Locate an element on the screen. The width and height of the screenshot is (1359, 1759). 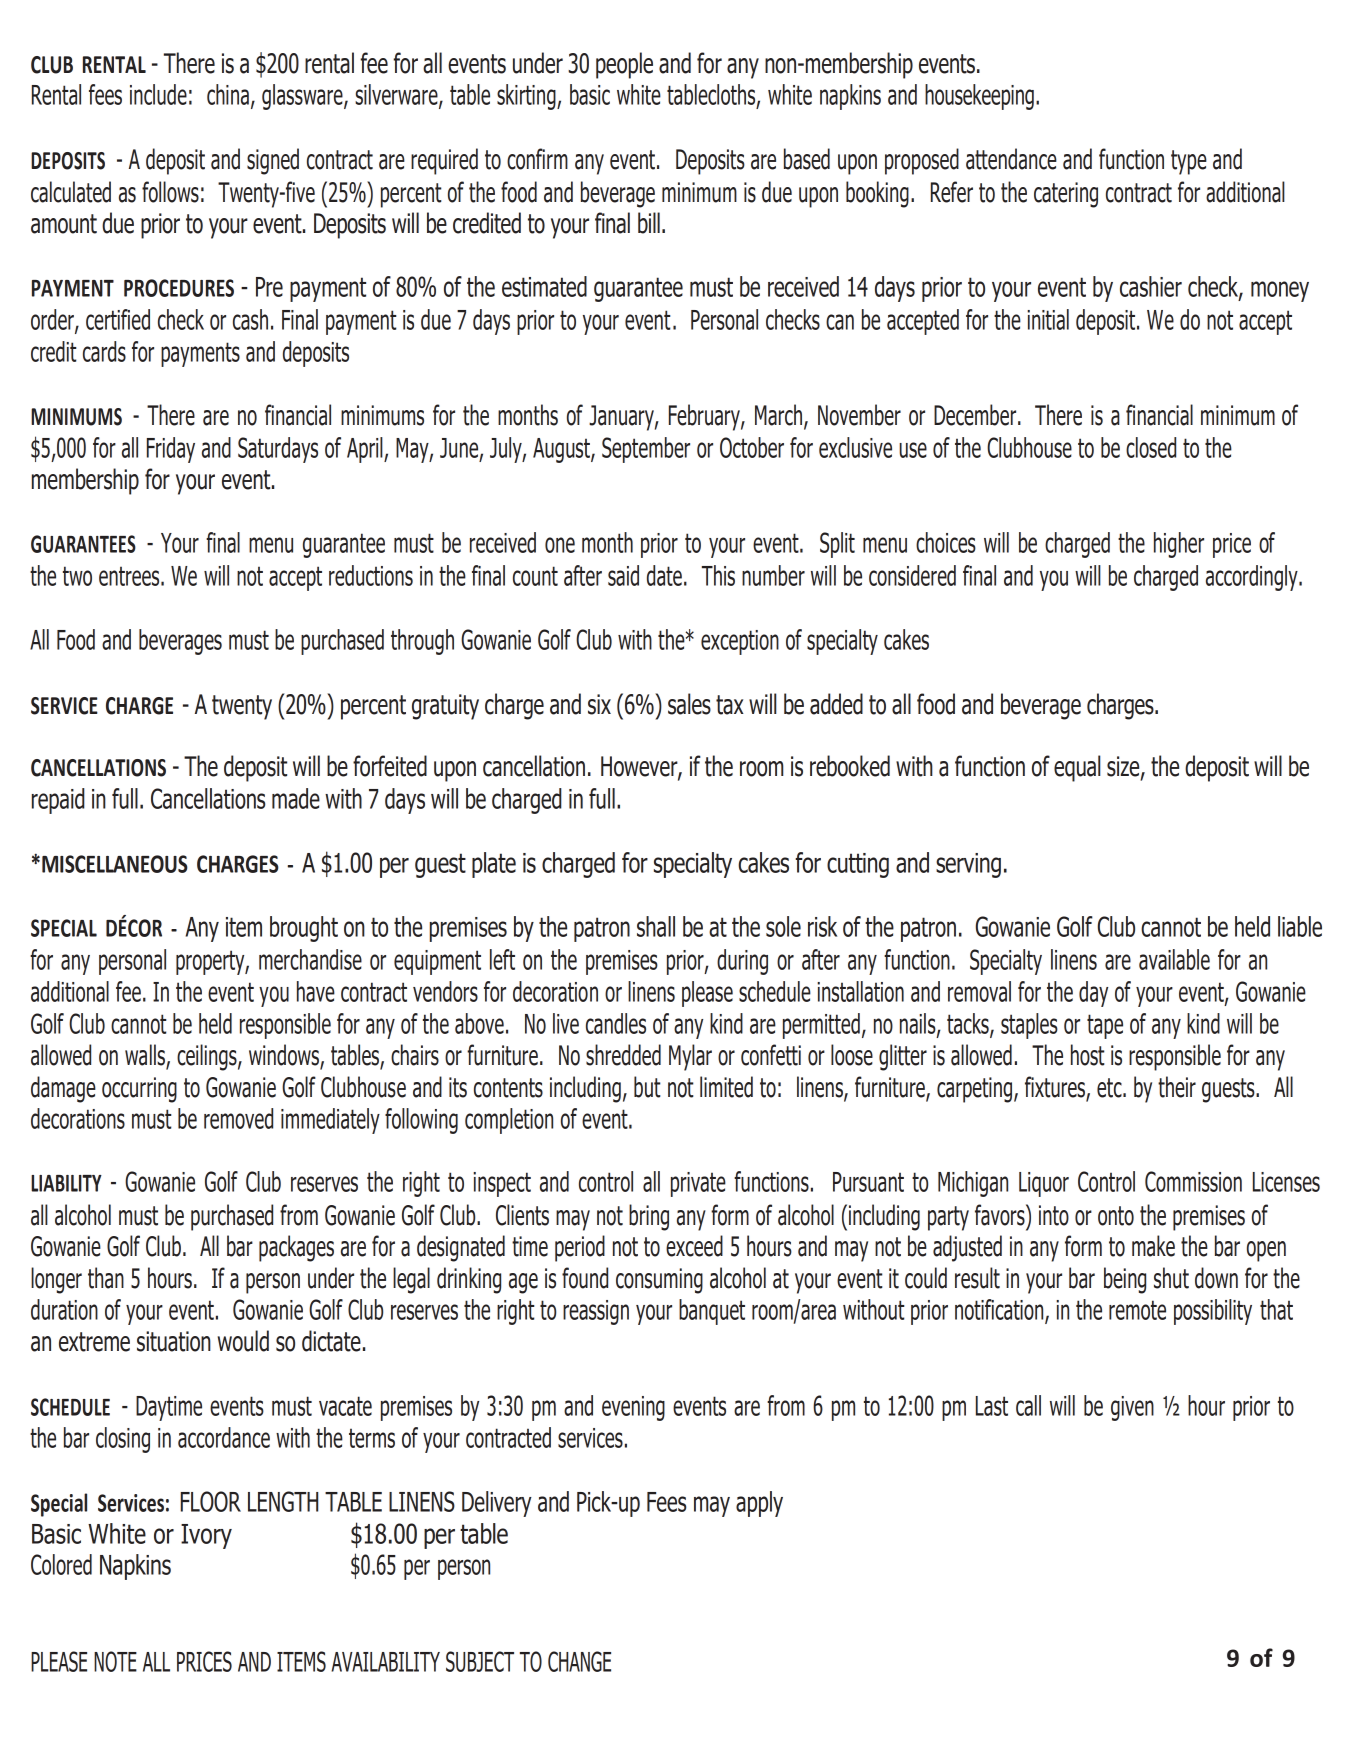
MISCELLANEOUS is located at coordinates (115, 864).
